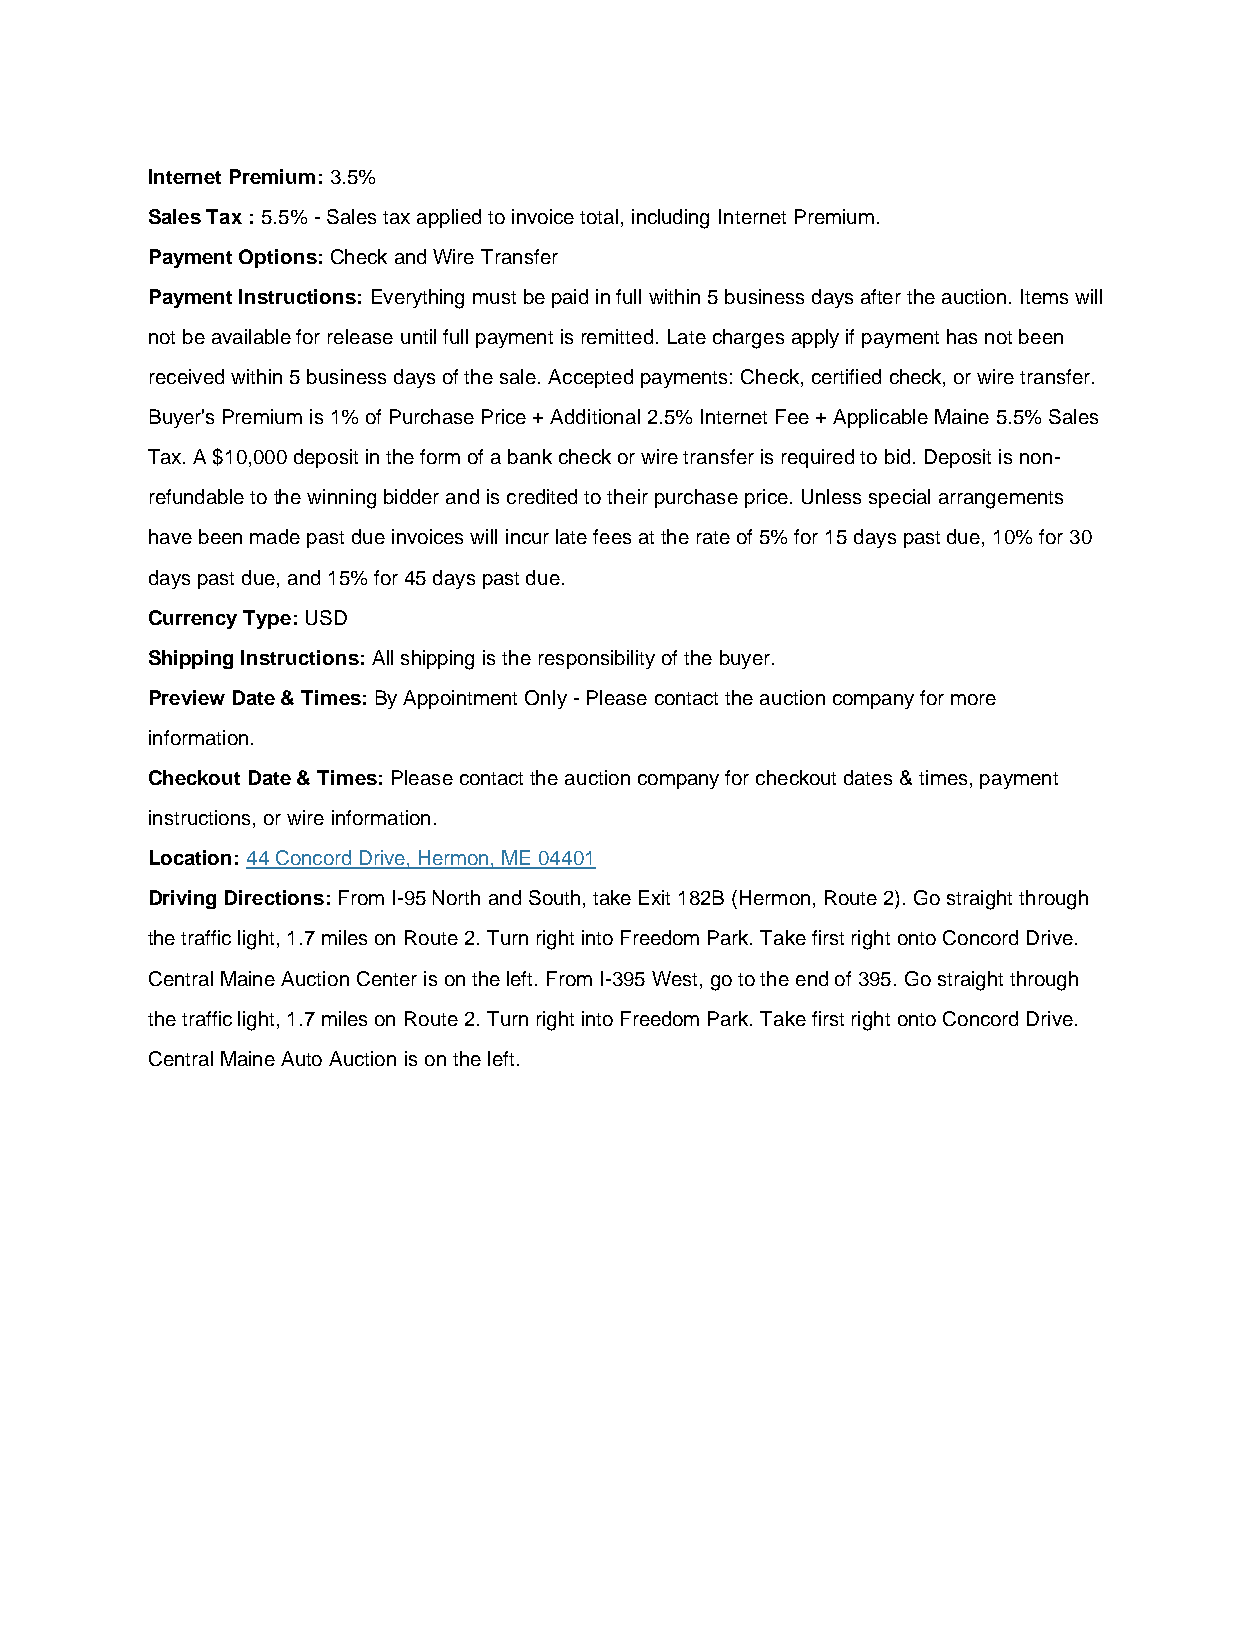 The image size is (1258, 1628). What do you see at coordinates (973, 699) in the screenshot?
I see `more` at bounding box center [973, 699].
